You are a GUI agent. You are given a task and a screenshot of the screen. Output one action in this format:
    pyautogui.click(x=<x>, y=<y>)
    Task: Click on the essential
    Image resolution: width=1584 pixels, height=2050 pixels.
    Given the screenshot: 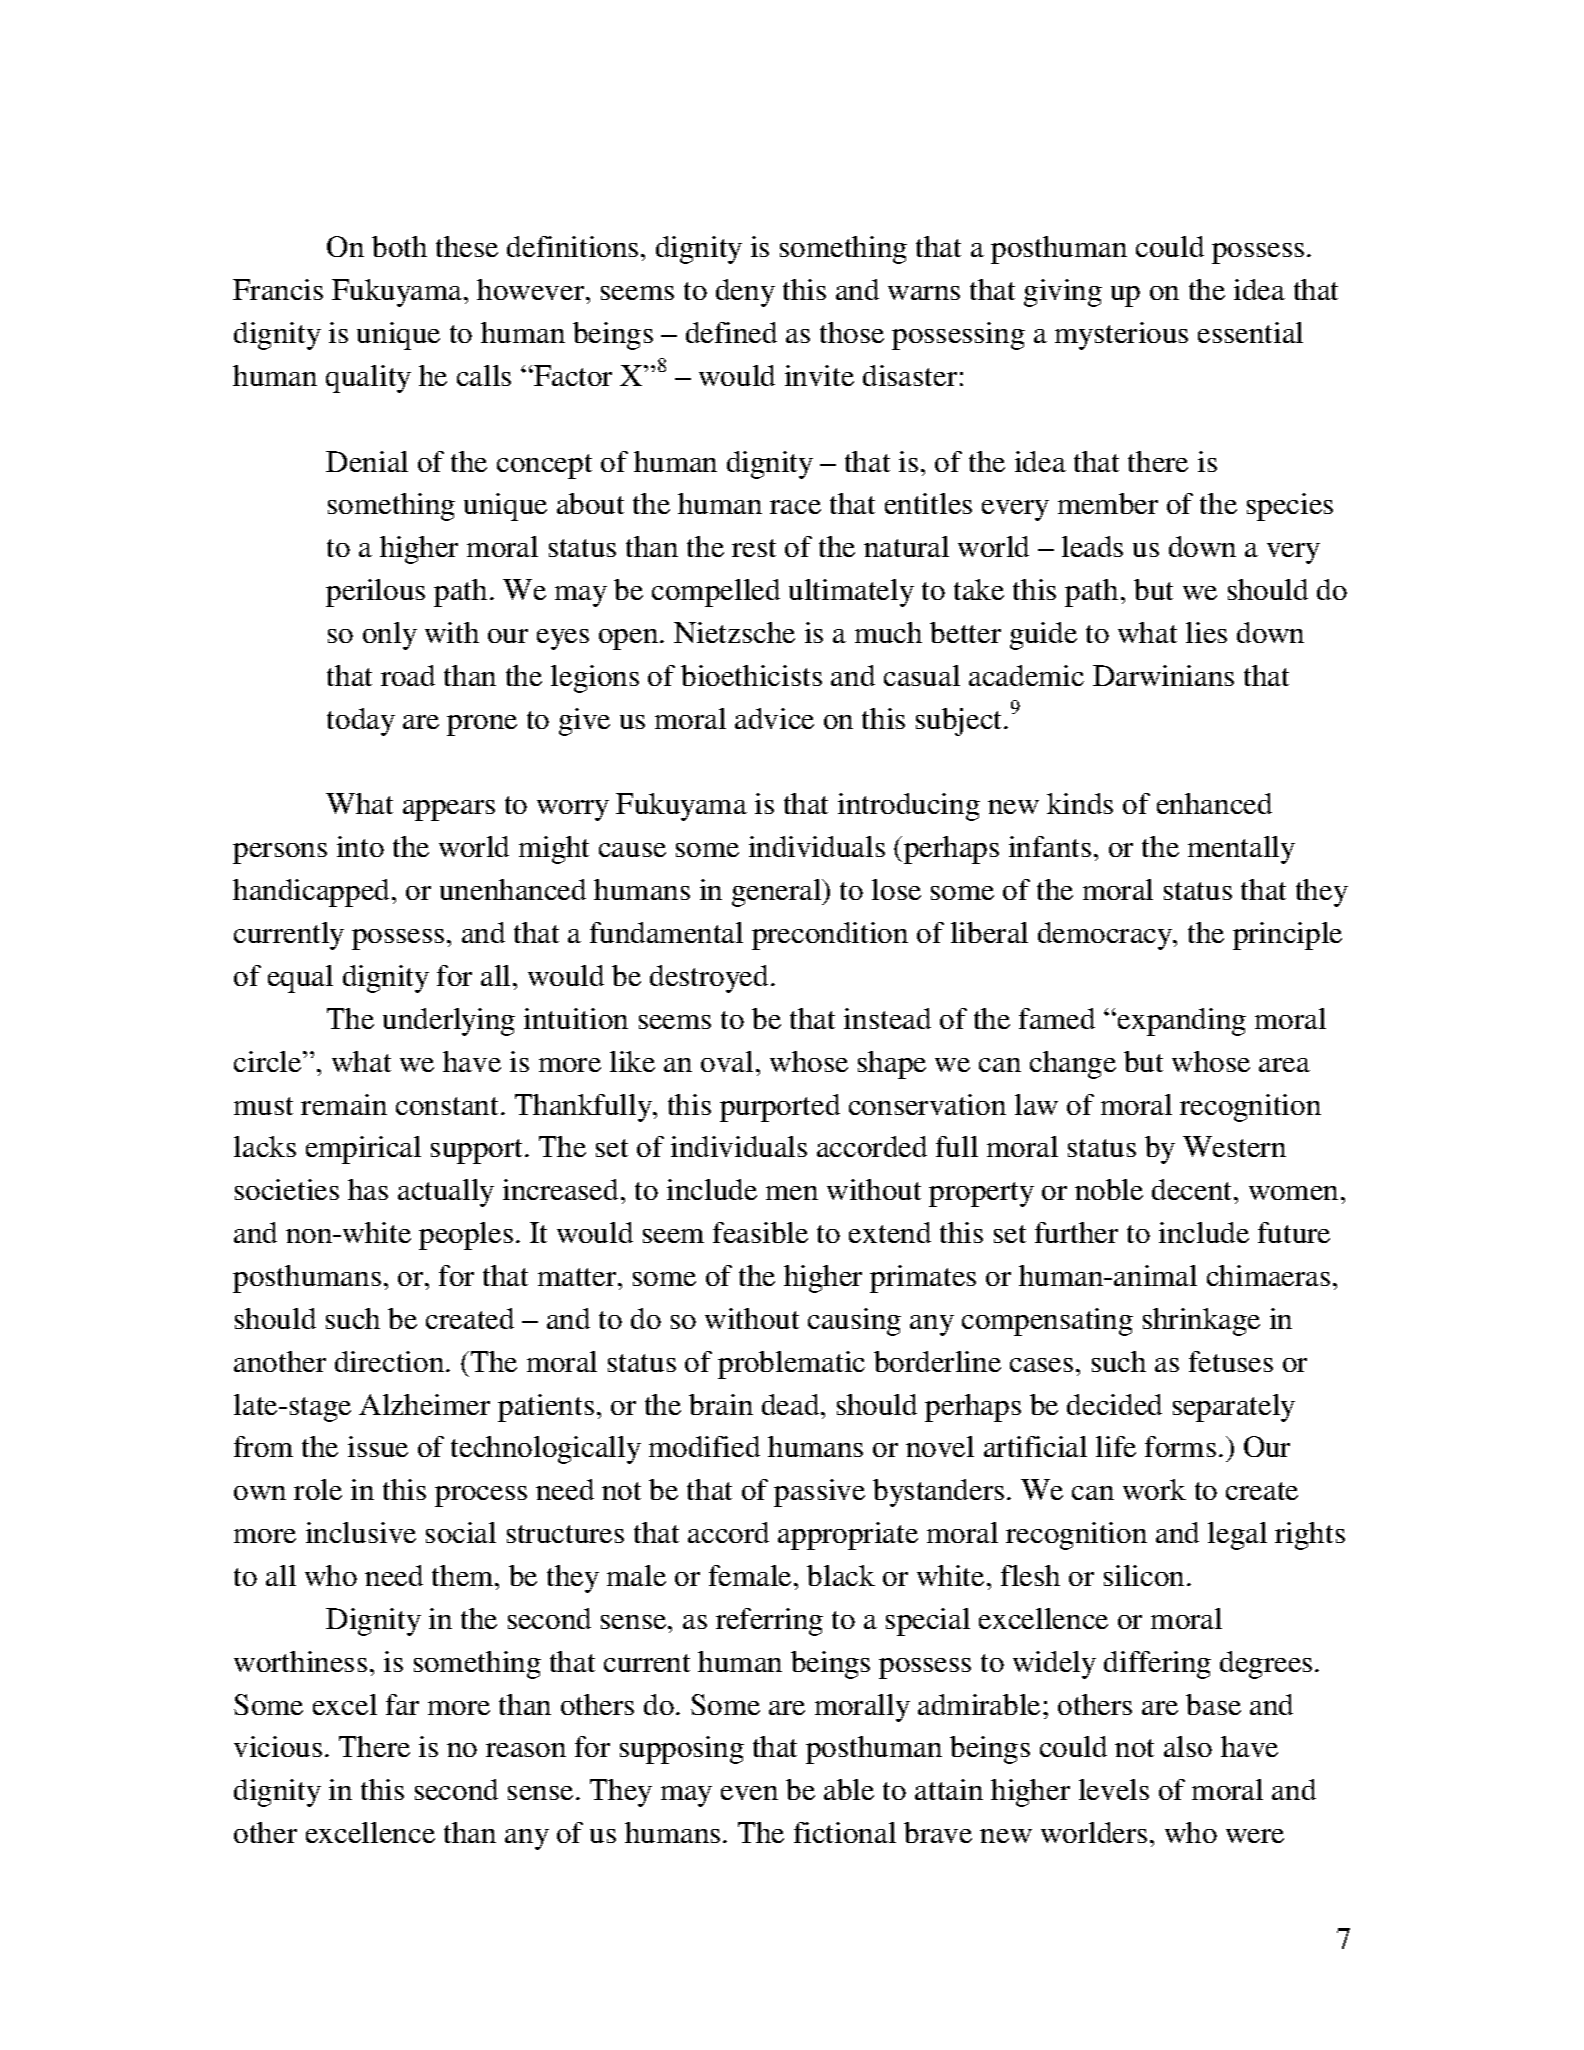 What is the action you would take?
    pyautogui.click(x=1250, y=332)
